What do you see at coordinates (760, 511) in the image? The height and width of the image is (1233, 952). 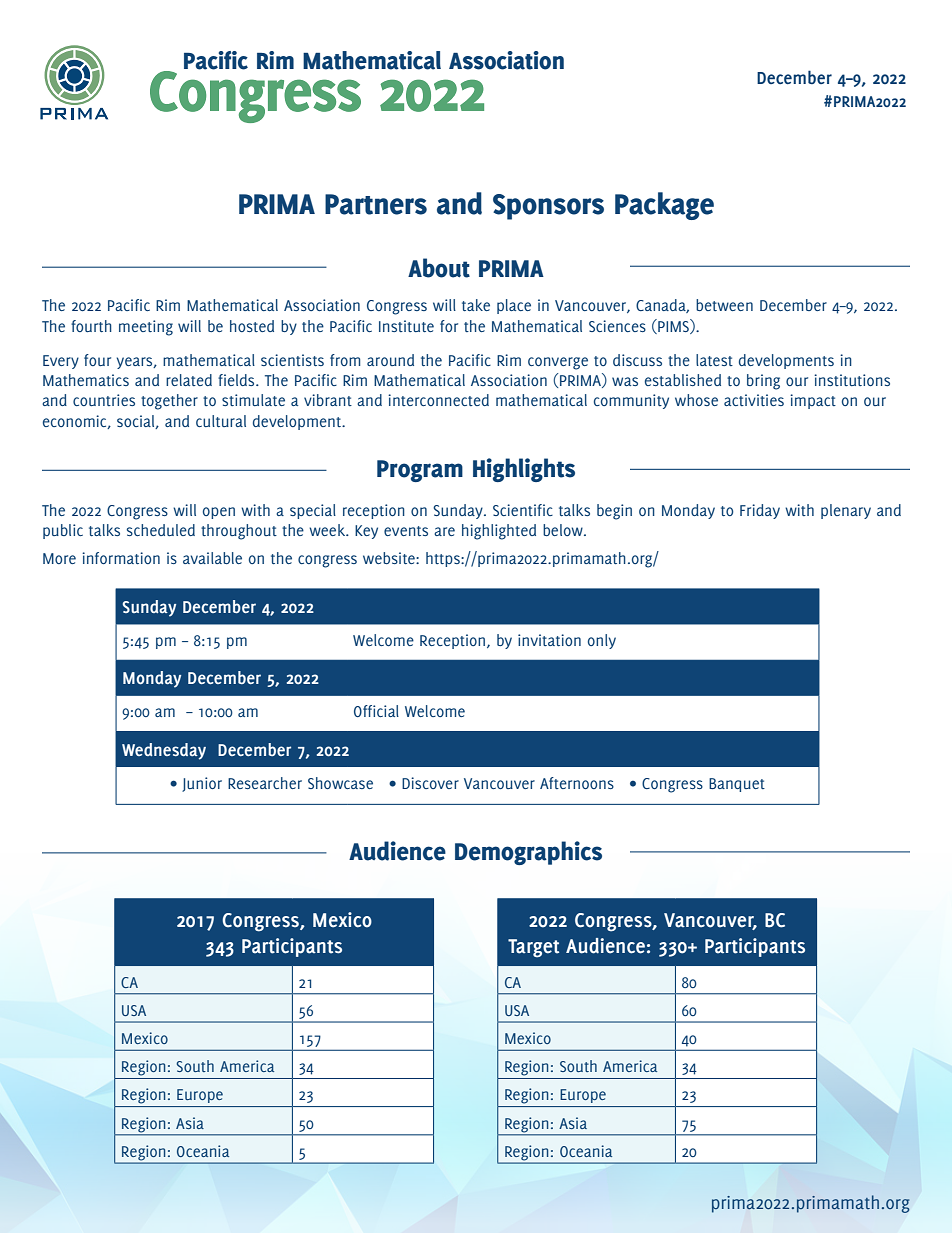 I see `Friday` at bounding box center [760, 511].
